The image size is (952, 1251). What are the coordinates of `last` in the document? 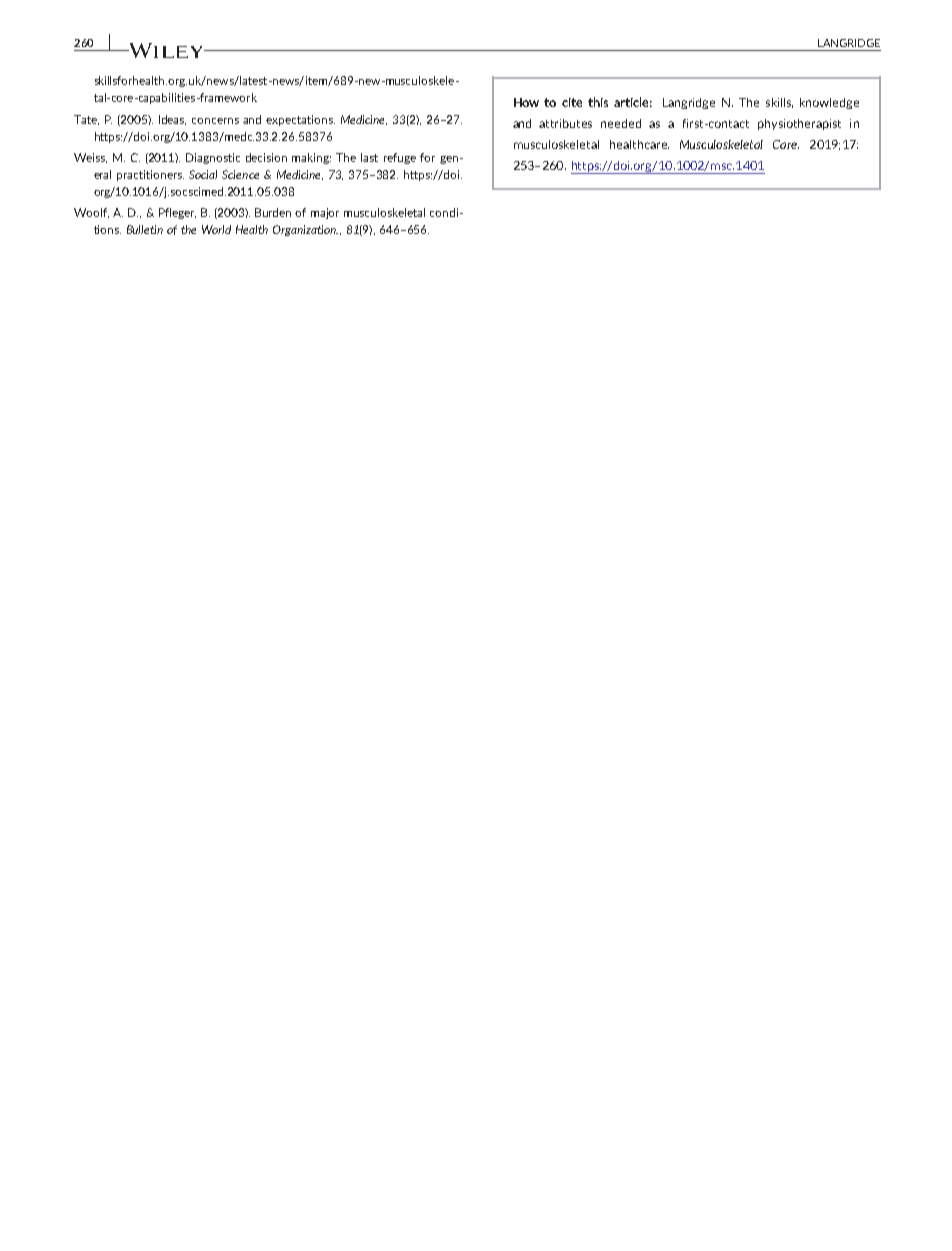 It's located at (369, 157).
